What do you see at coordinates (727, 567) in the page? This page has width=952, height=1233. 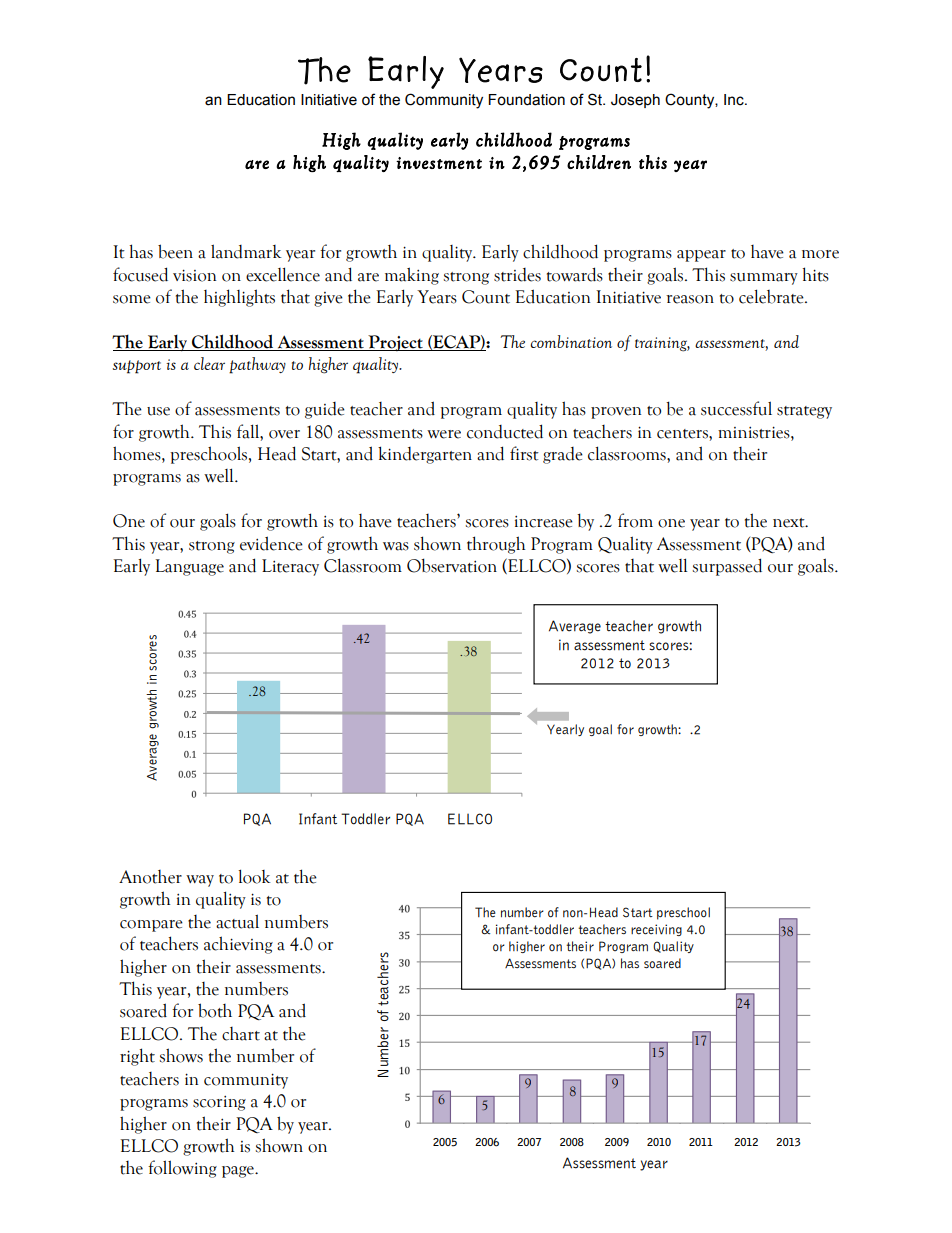 I see `surpassed` at bounding box center [727, 567].
